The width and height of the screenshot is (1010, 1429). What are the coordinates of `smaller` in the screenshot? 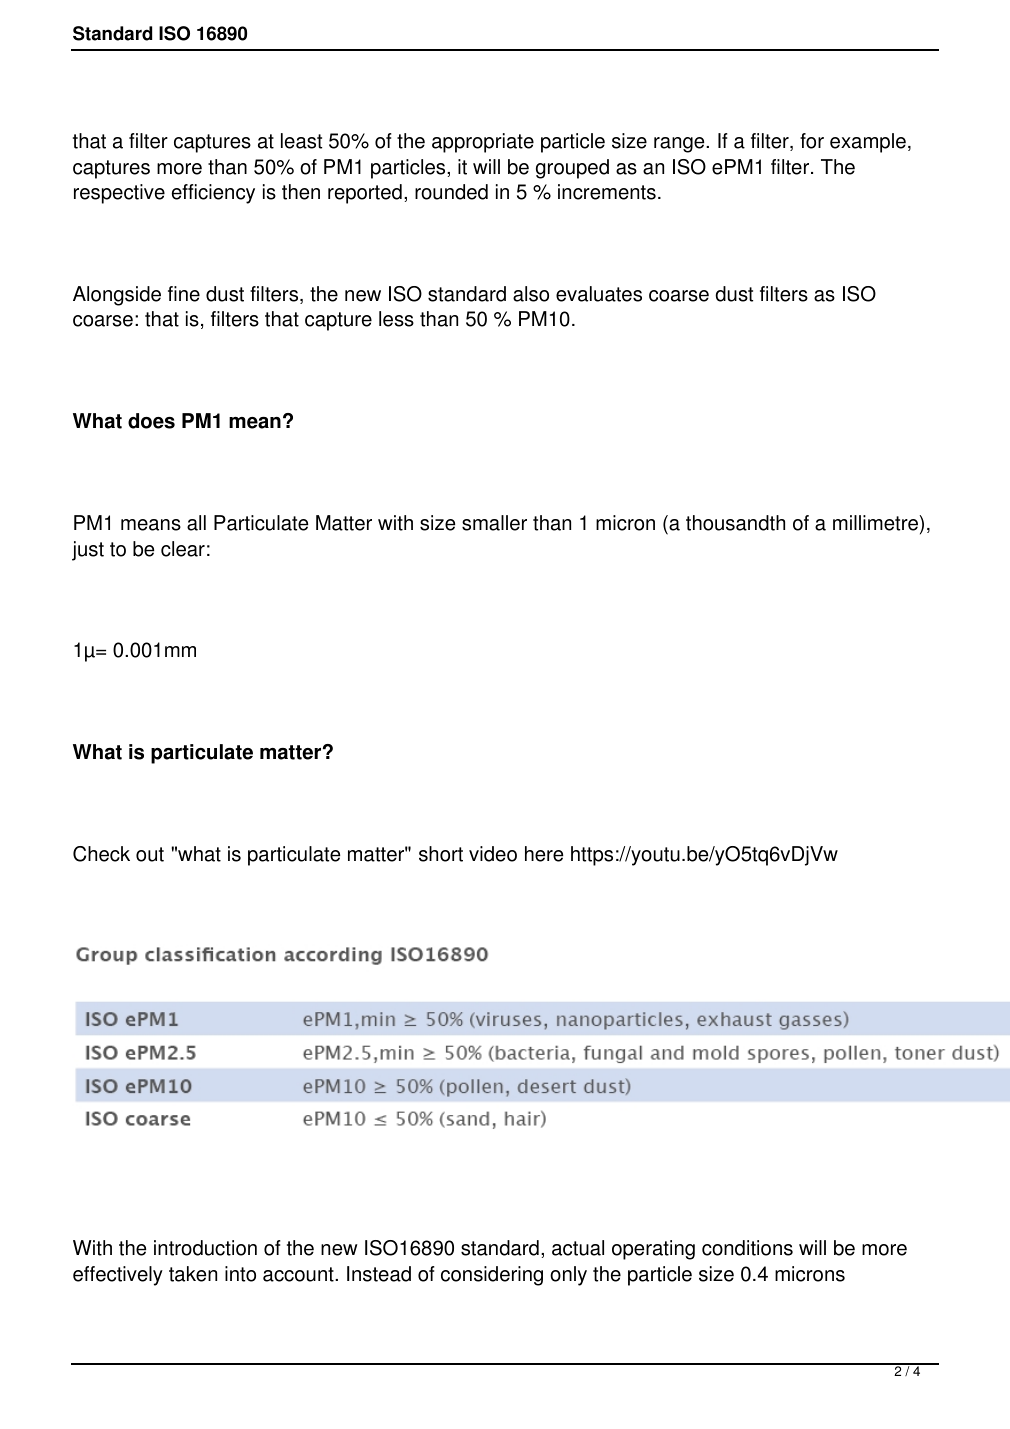 It's located at (494, 523).
